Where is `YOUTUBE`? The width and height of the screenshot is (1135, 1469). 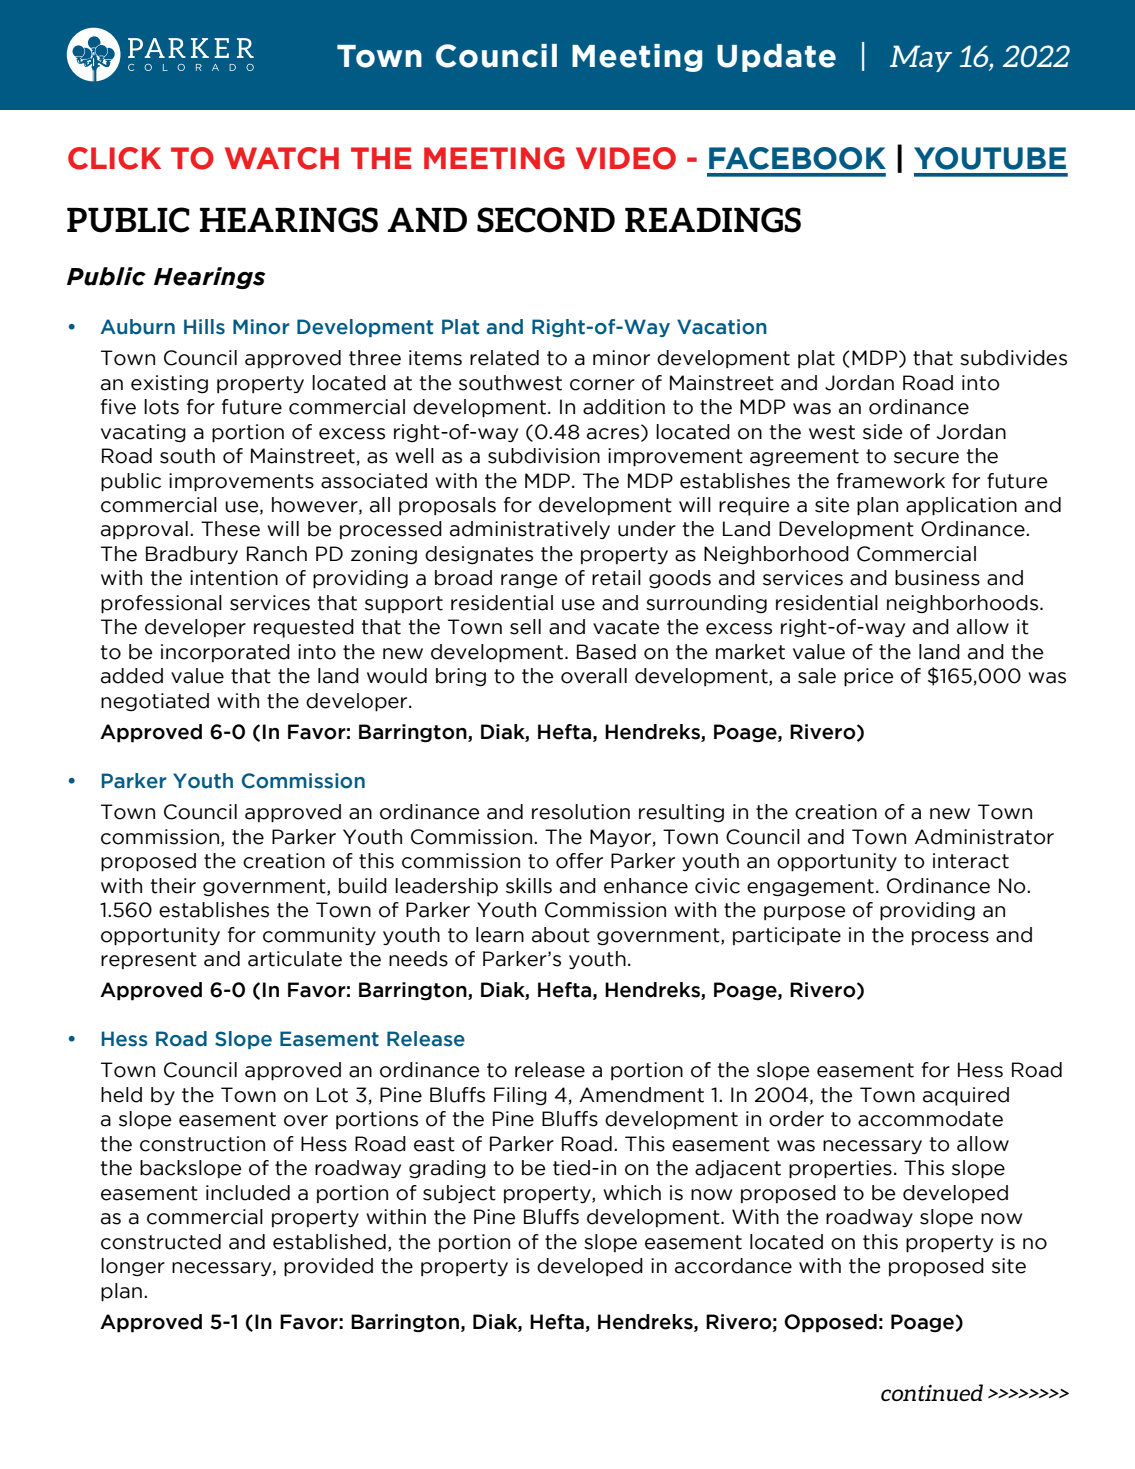 YOUTUBE is located at coordinates (990, 158).
